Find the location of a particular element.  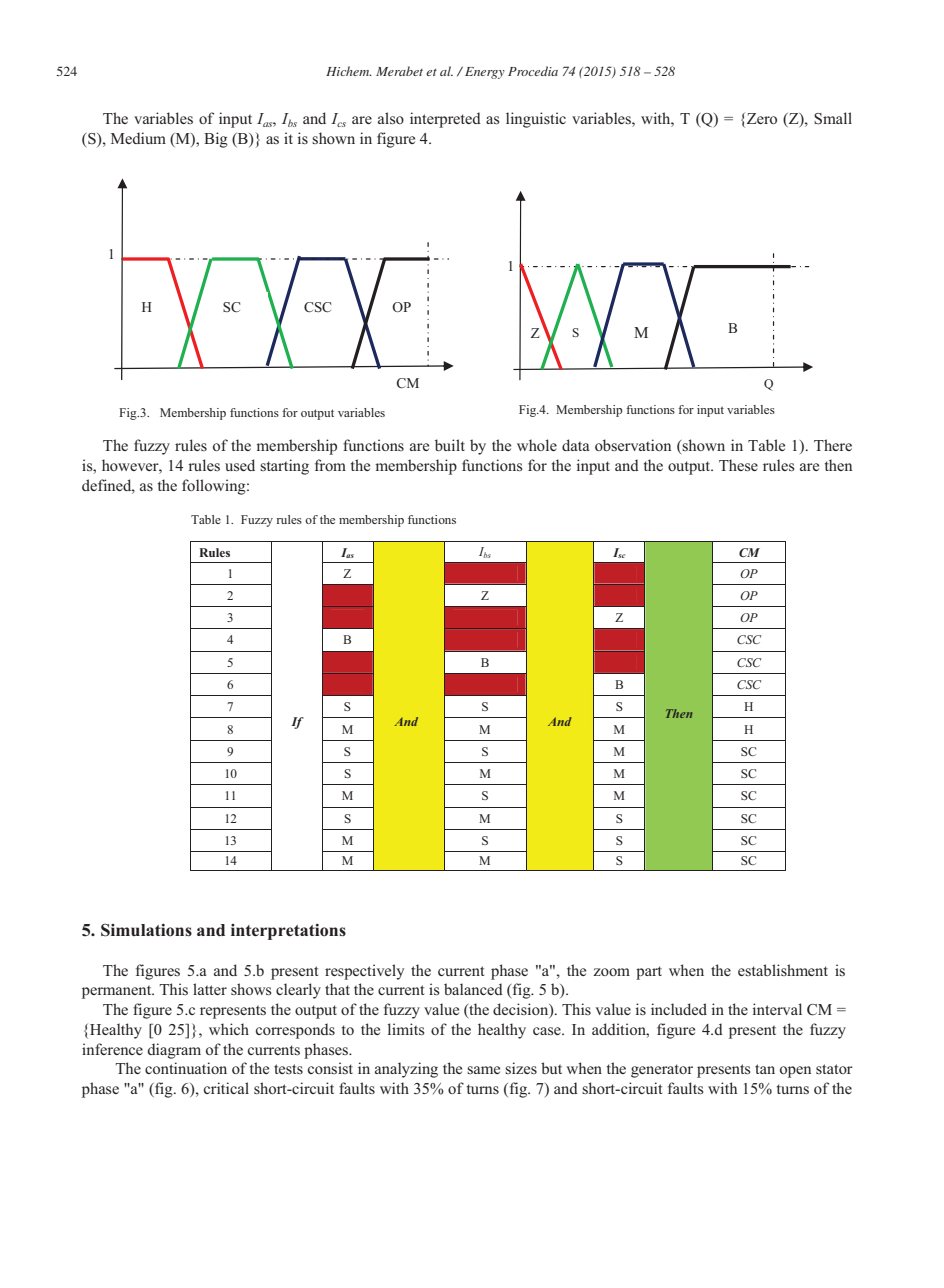

Big is located at coordinates (216, 140).
